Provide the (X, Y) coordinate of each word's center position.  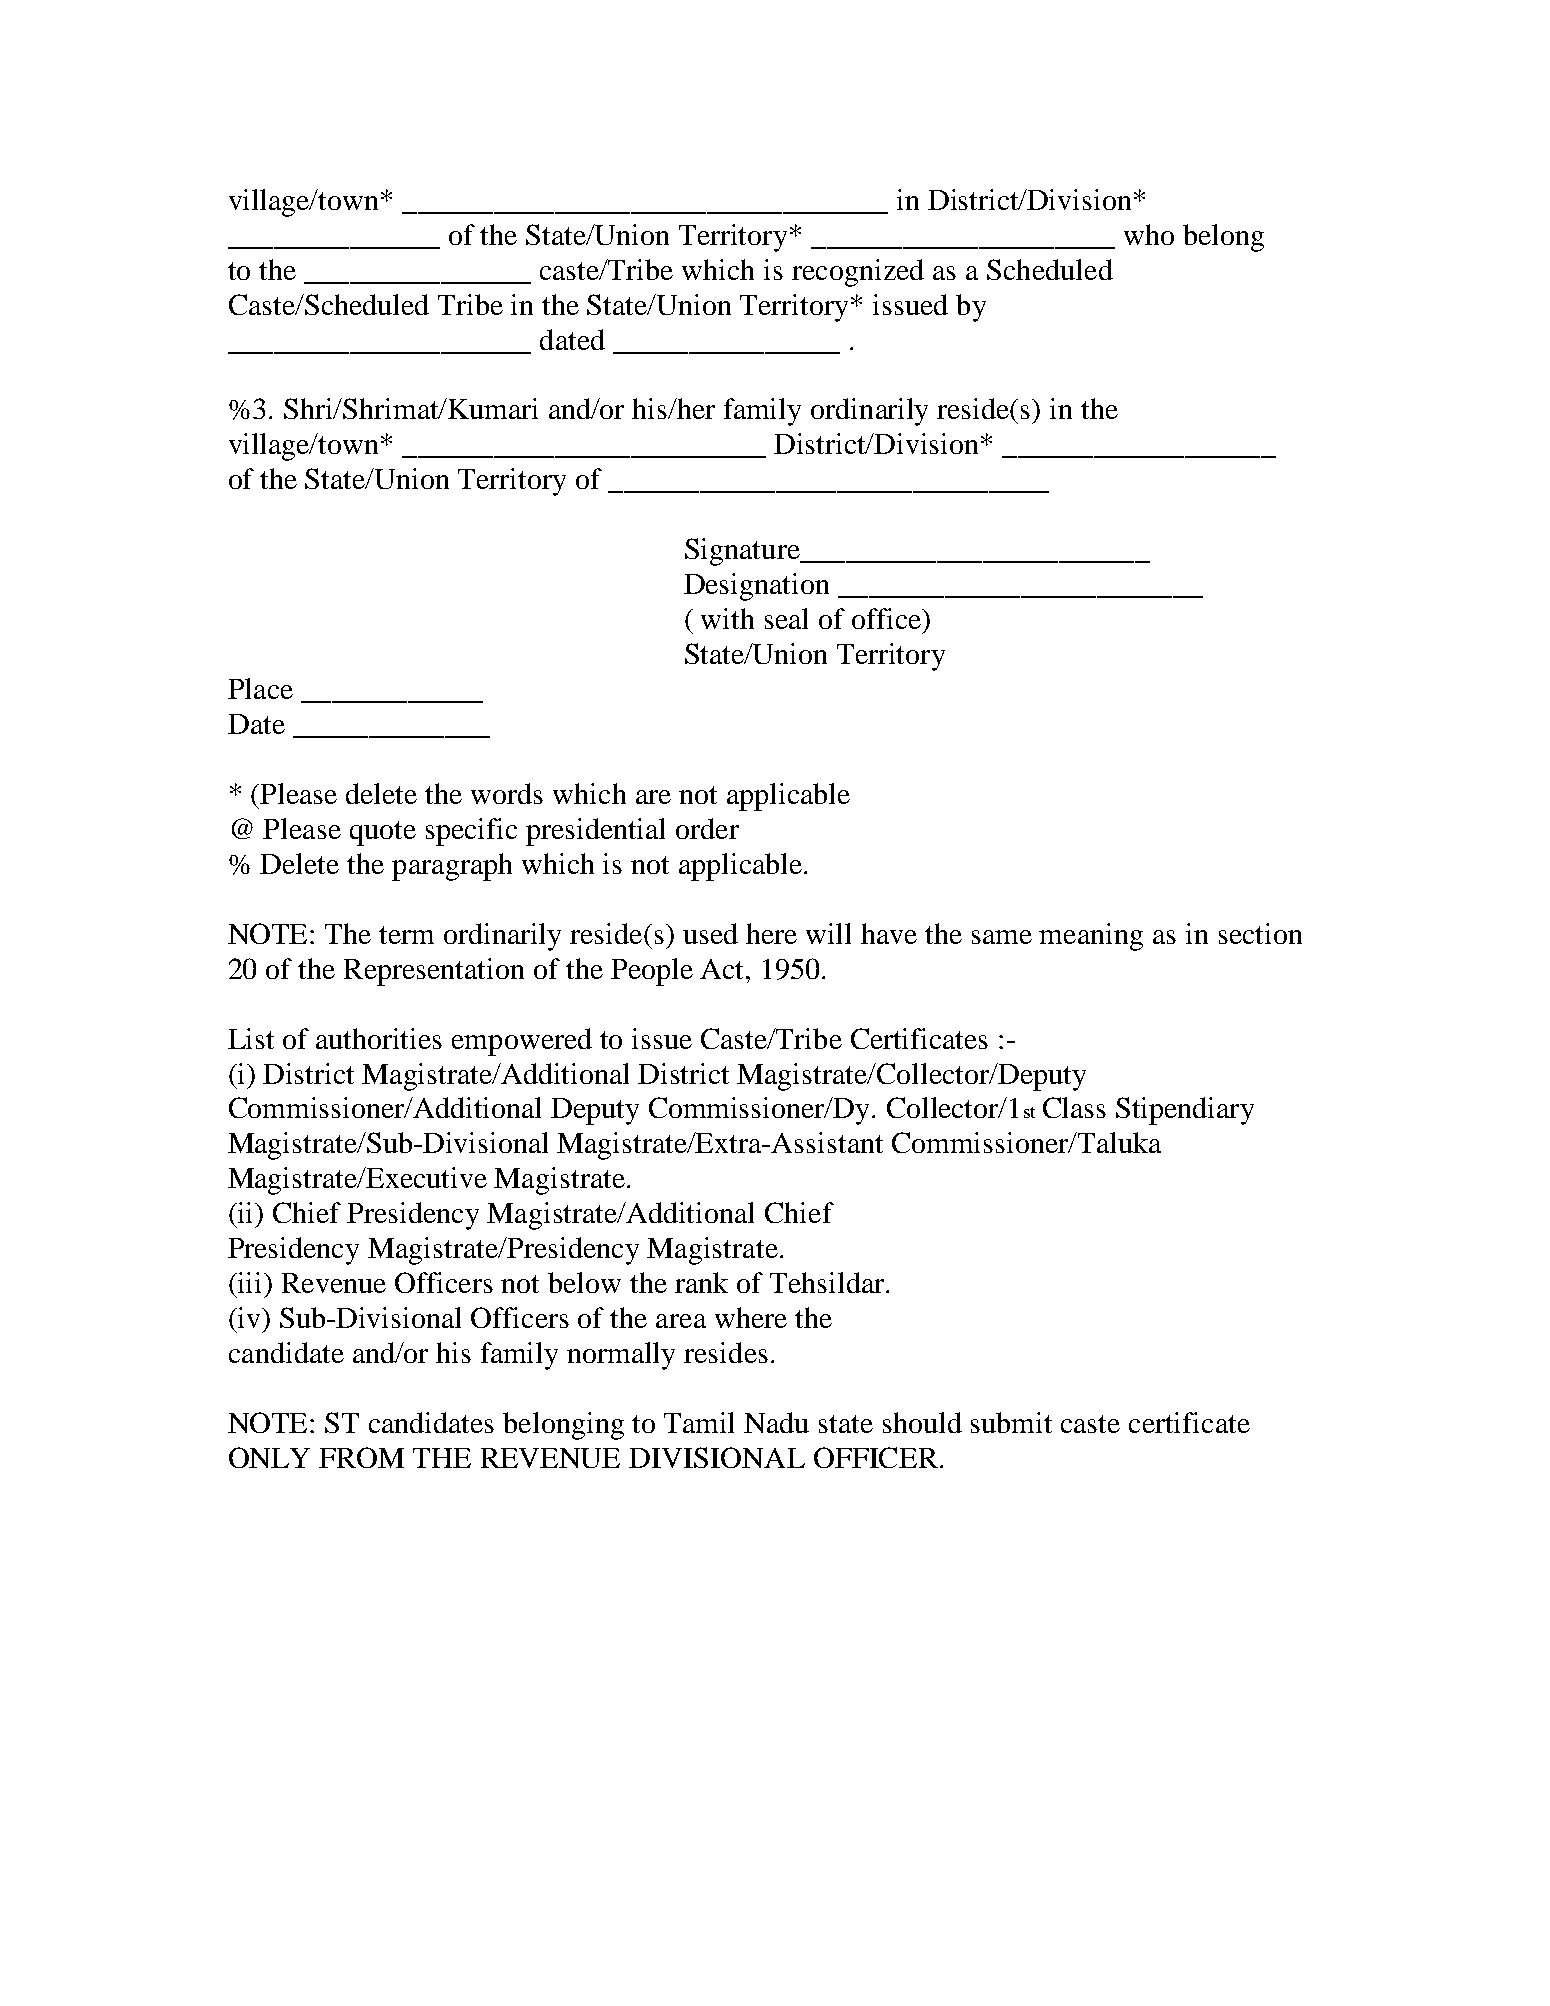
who (1149, 234)
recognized (858, 273)
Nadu (776, 1422)
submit (1011, 1422)
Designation (756, 587)
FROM (361, 1457)
